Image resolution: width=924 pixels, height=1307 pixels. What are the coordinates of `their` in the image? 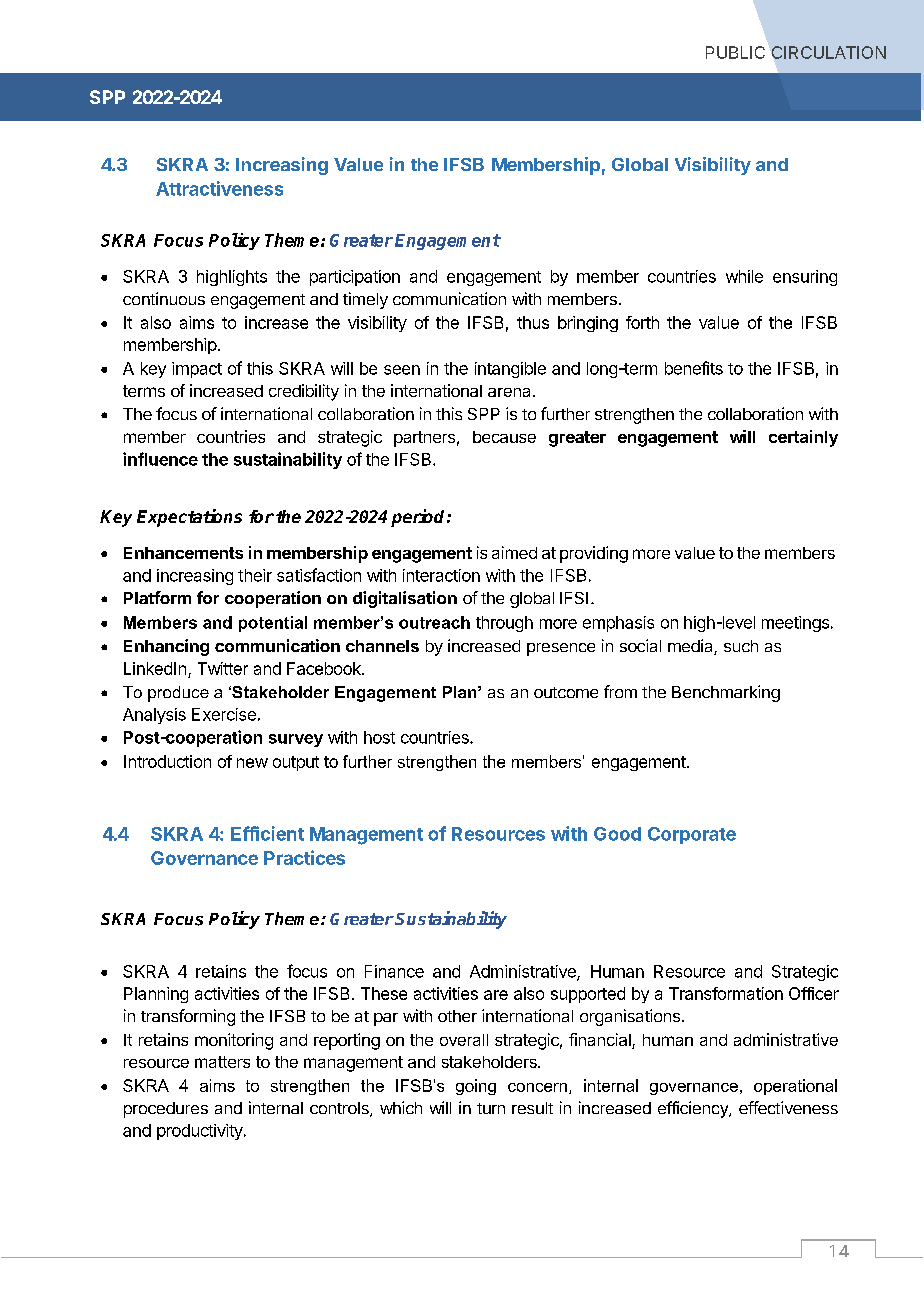 It's located at (255, 575).
